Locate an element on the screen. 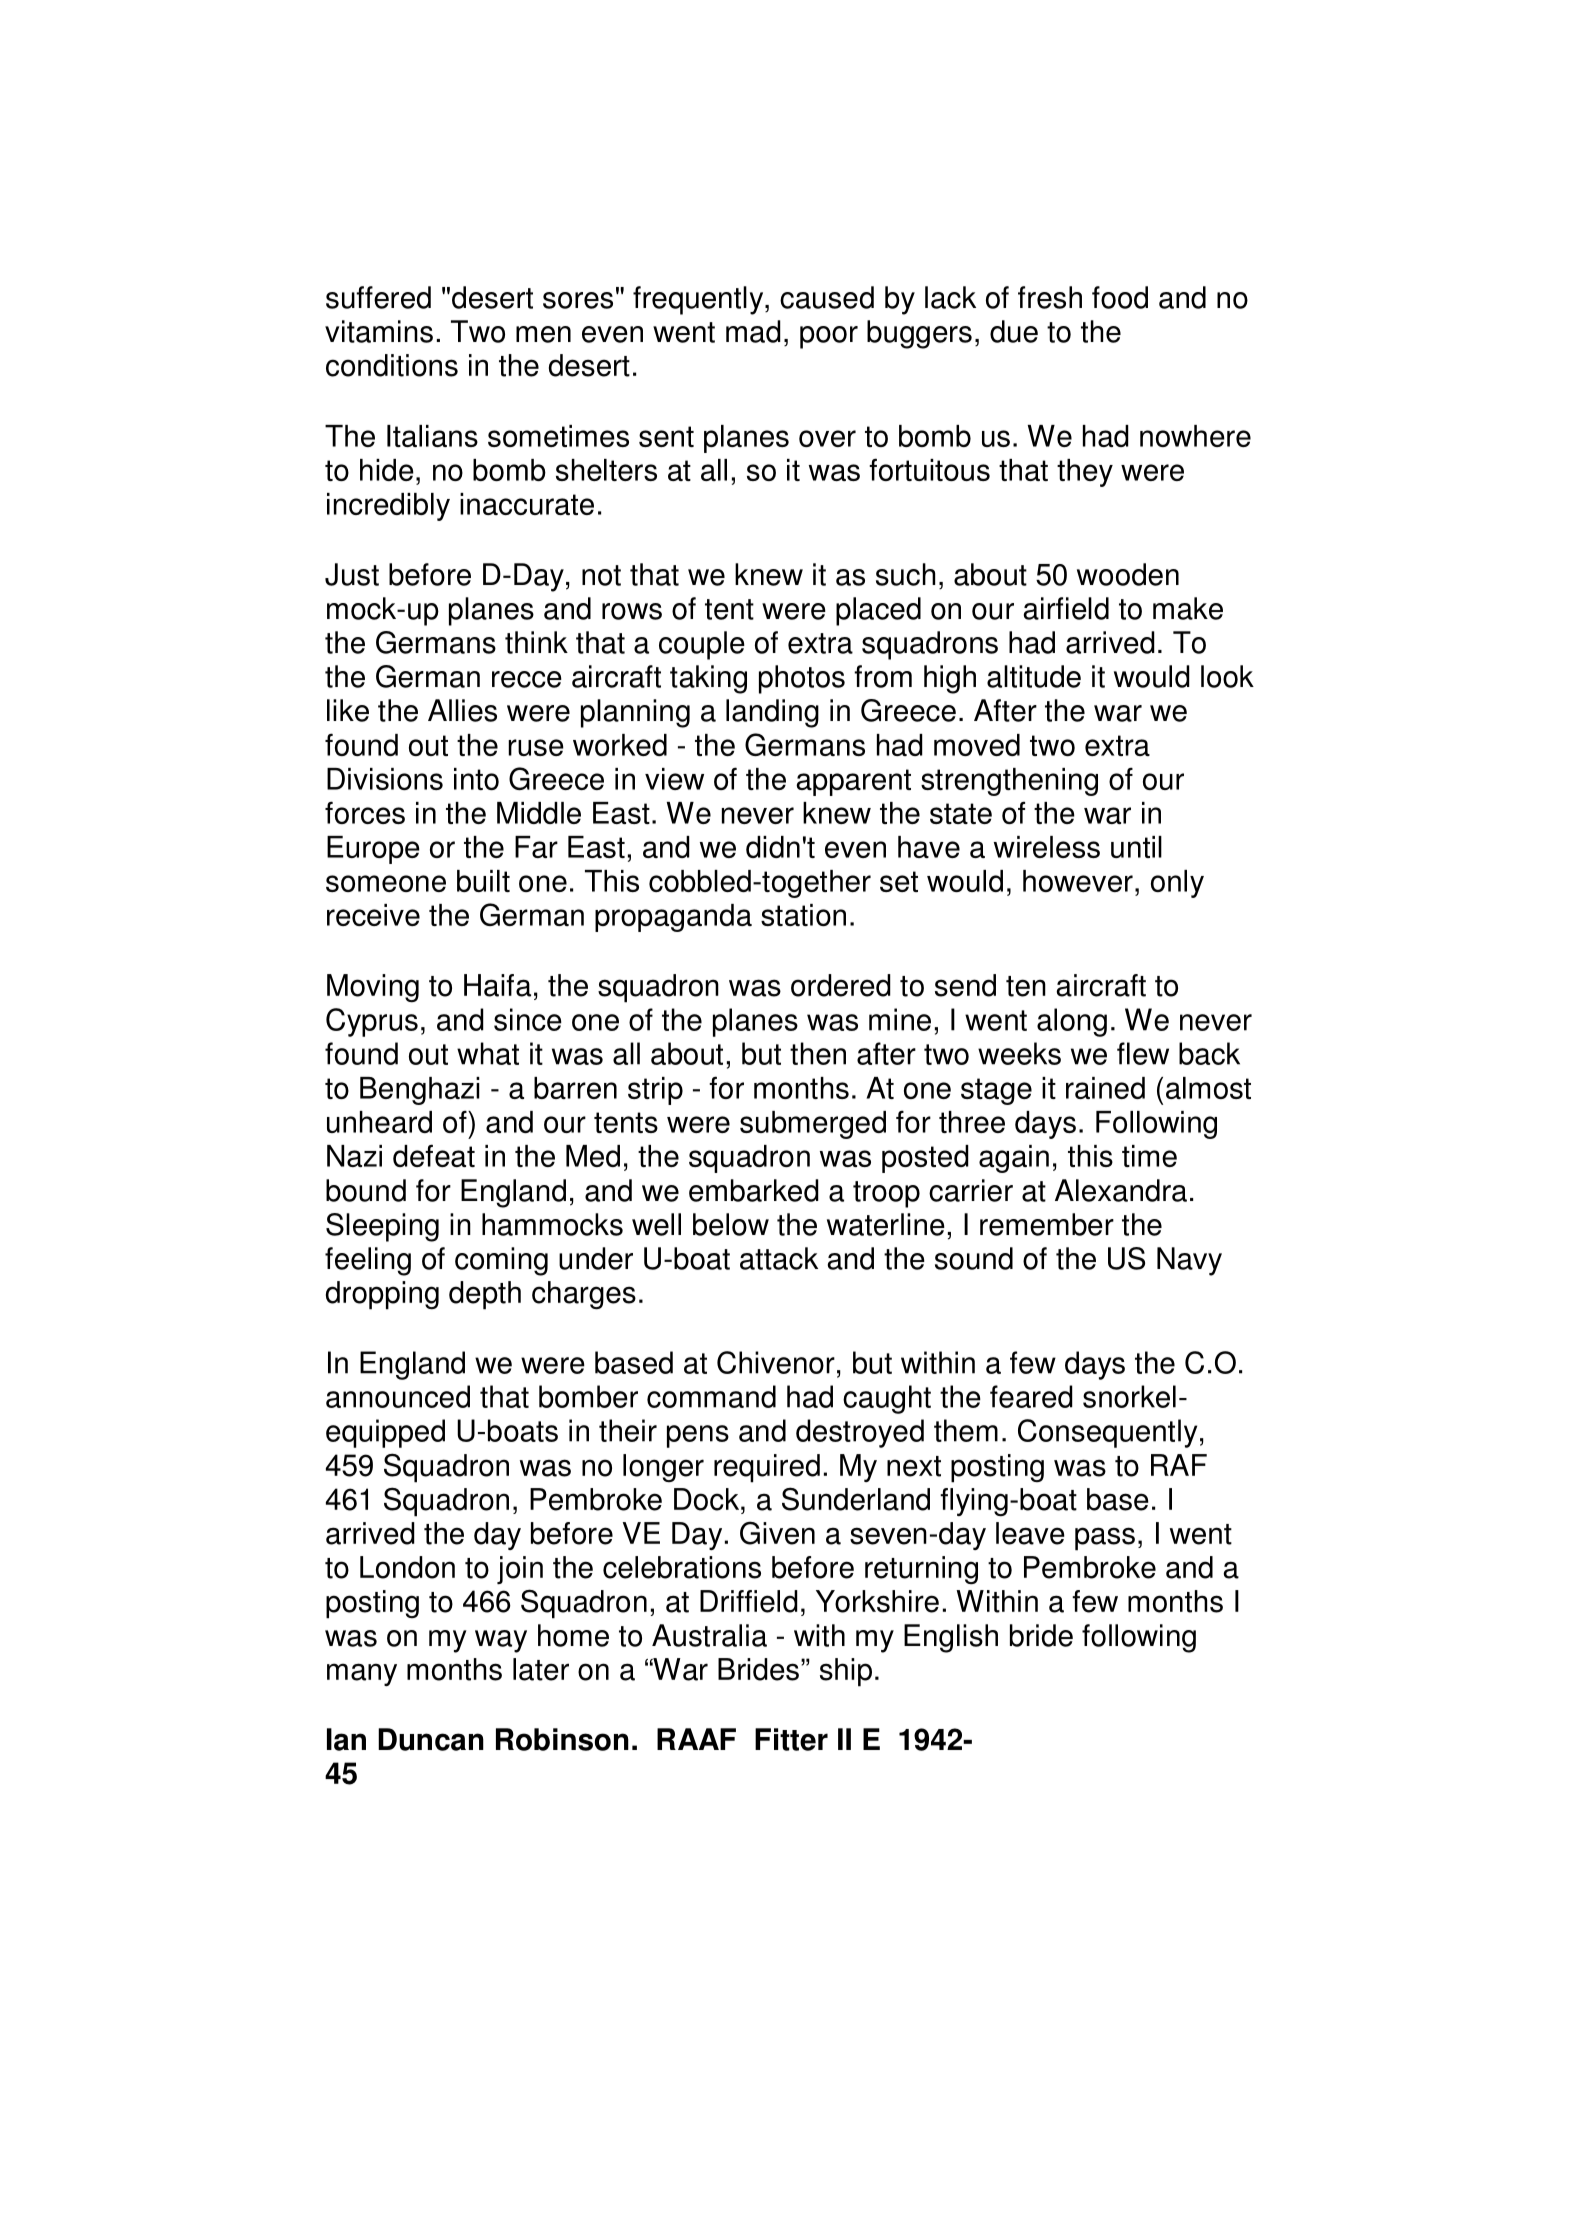 The image size is (1577, 2231). food is located at coordinates (1120, 297).
